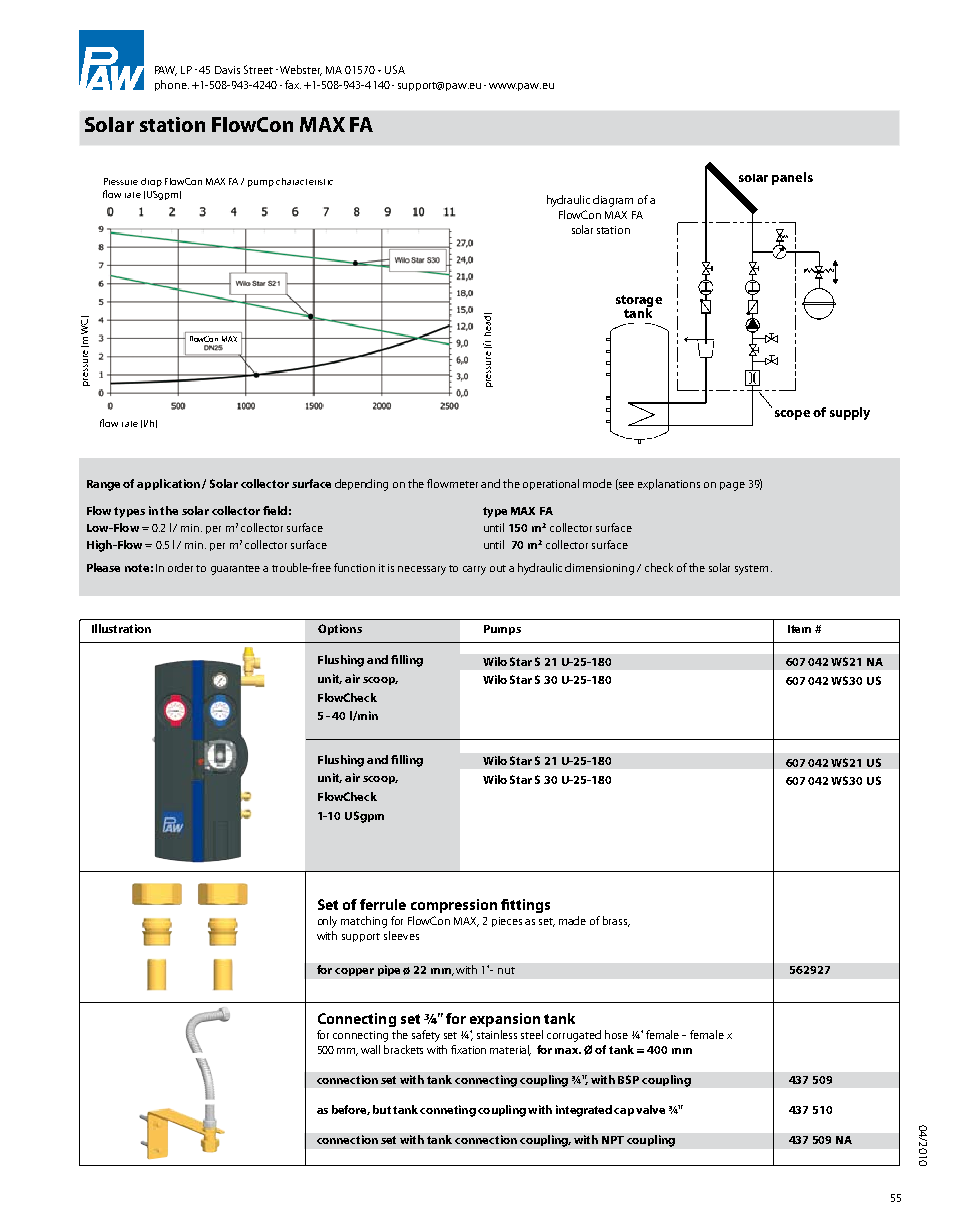  Describe the element at coordinates (468, 1049) in the screenshot. I see `fixation` at that location.
